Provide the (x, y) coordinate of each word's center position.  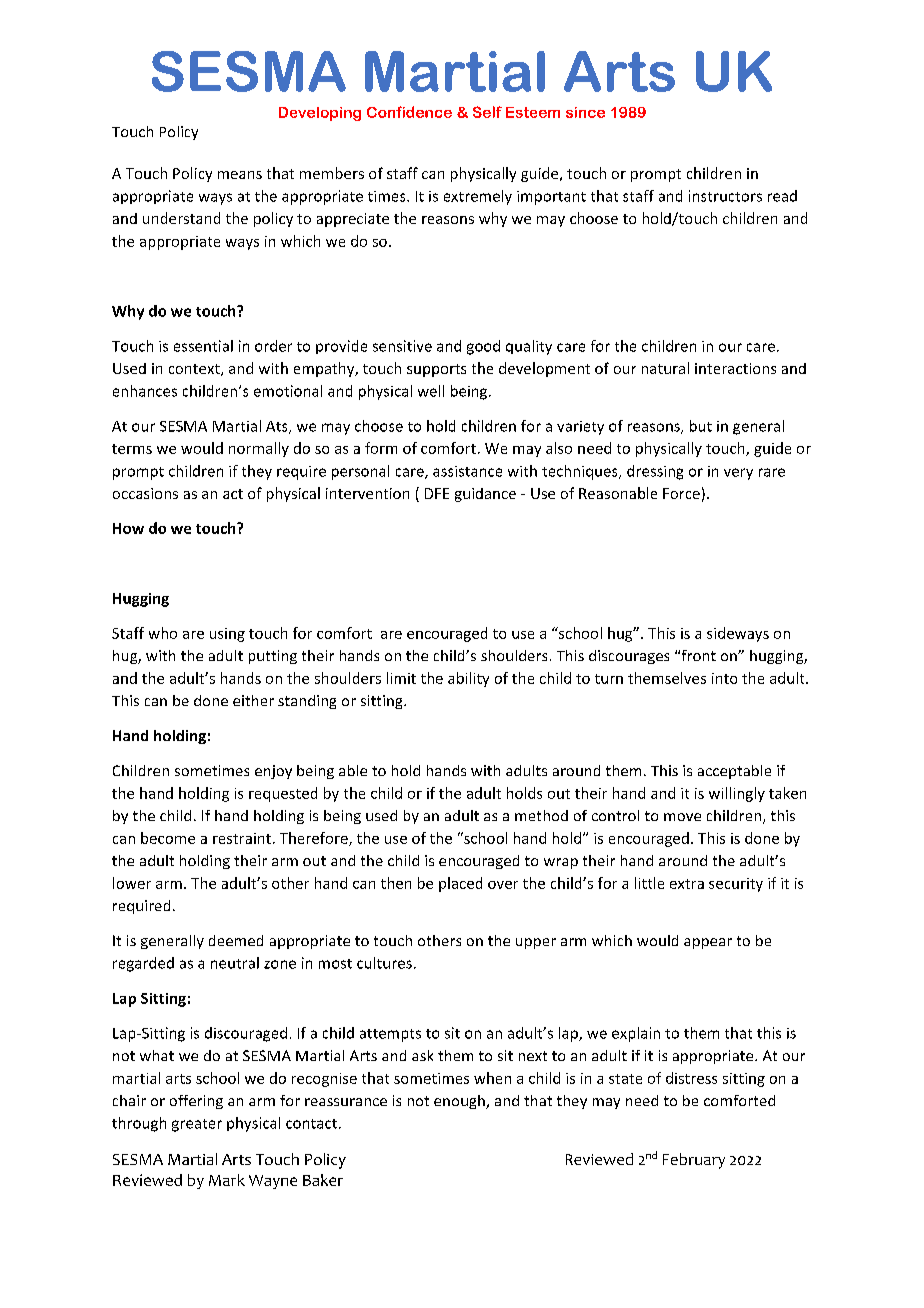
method (541, 815)
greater (197, 1125)
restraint (242, 838)
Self (487, 112)
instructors (725, 196)
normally (259, 449)
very (738, 474)
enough (460, 1102)
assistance (467, 471)
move (682, 817)
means (240, 175)
